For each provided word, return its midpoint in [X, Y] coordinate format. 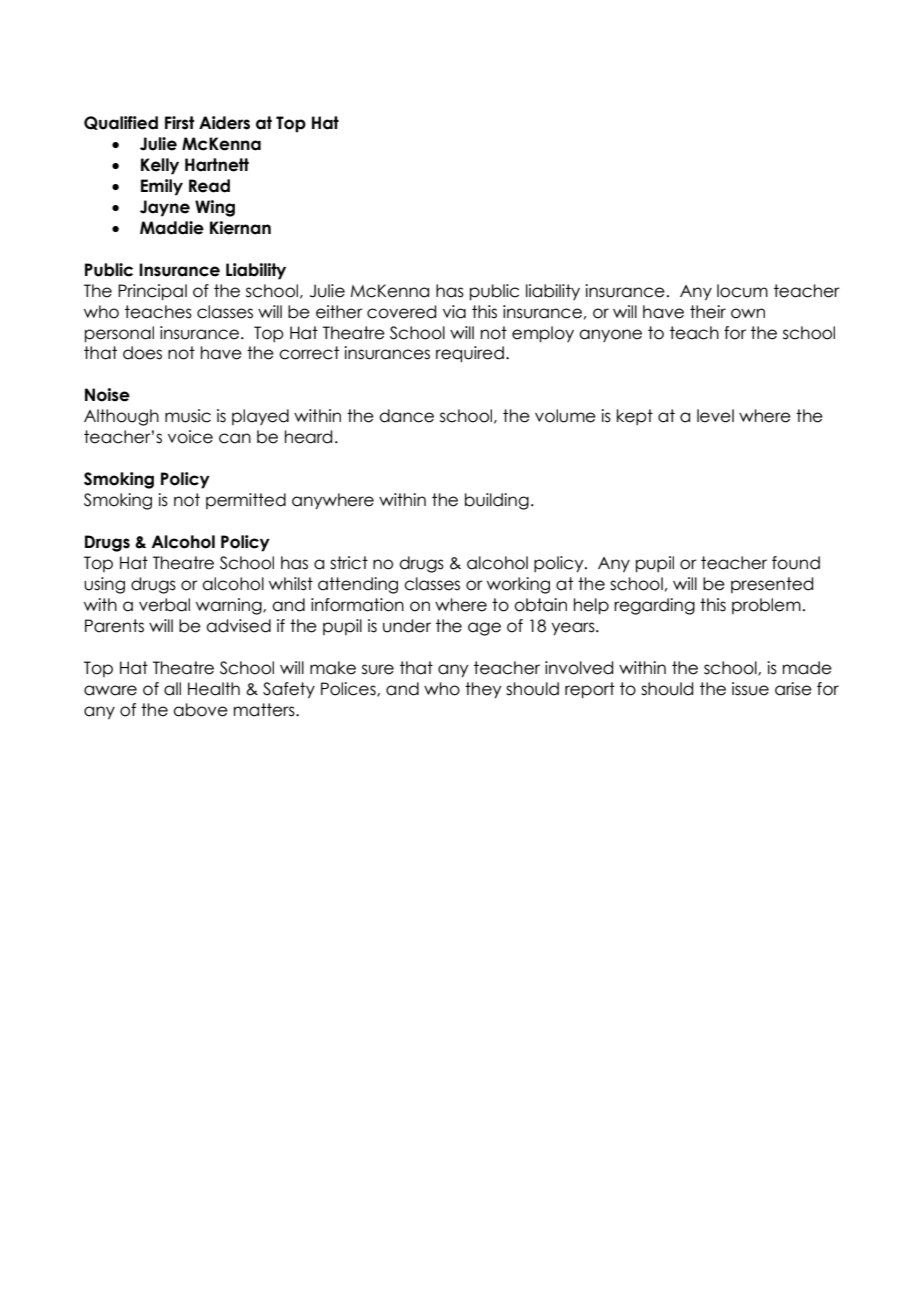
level [715, 416]
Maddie [172, 228]
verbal [164, 605]
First [179, 123]
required [470, 354]
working [518, 585]
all [172, 689]
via [454, 312]
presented [772, 585]
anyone [610, 335]
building [497, 501]
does [142, 353]
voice [190, 437]
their [708, 312]
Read [209, 186]
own [748, 313]
